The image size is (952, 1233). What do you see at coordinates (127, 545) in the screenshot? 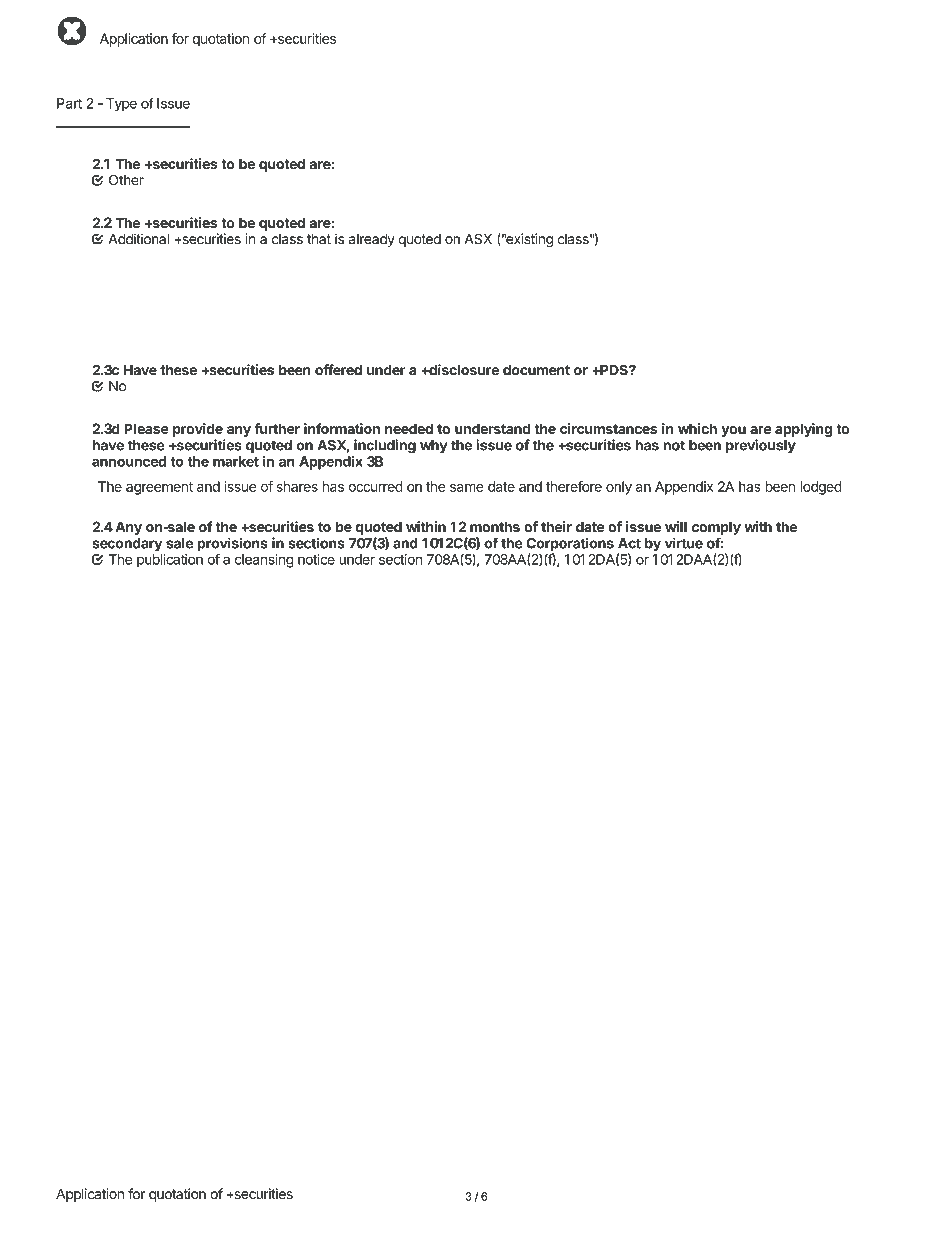
I see `secondary` at bounding box center [127, 545].
